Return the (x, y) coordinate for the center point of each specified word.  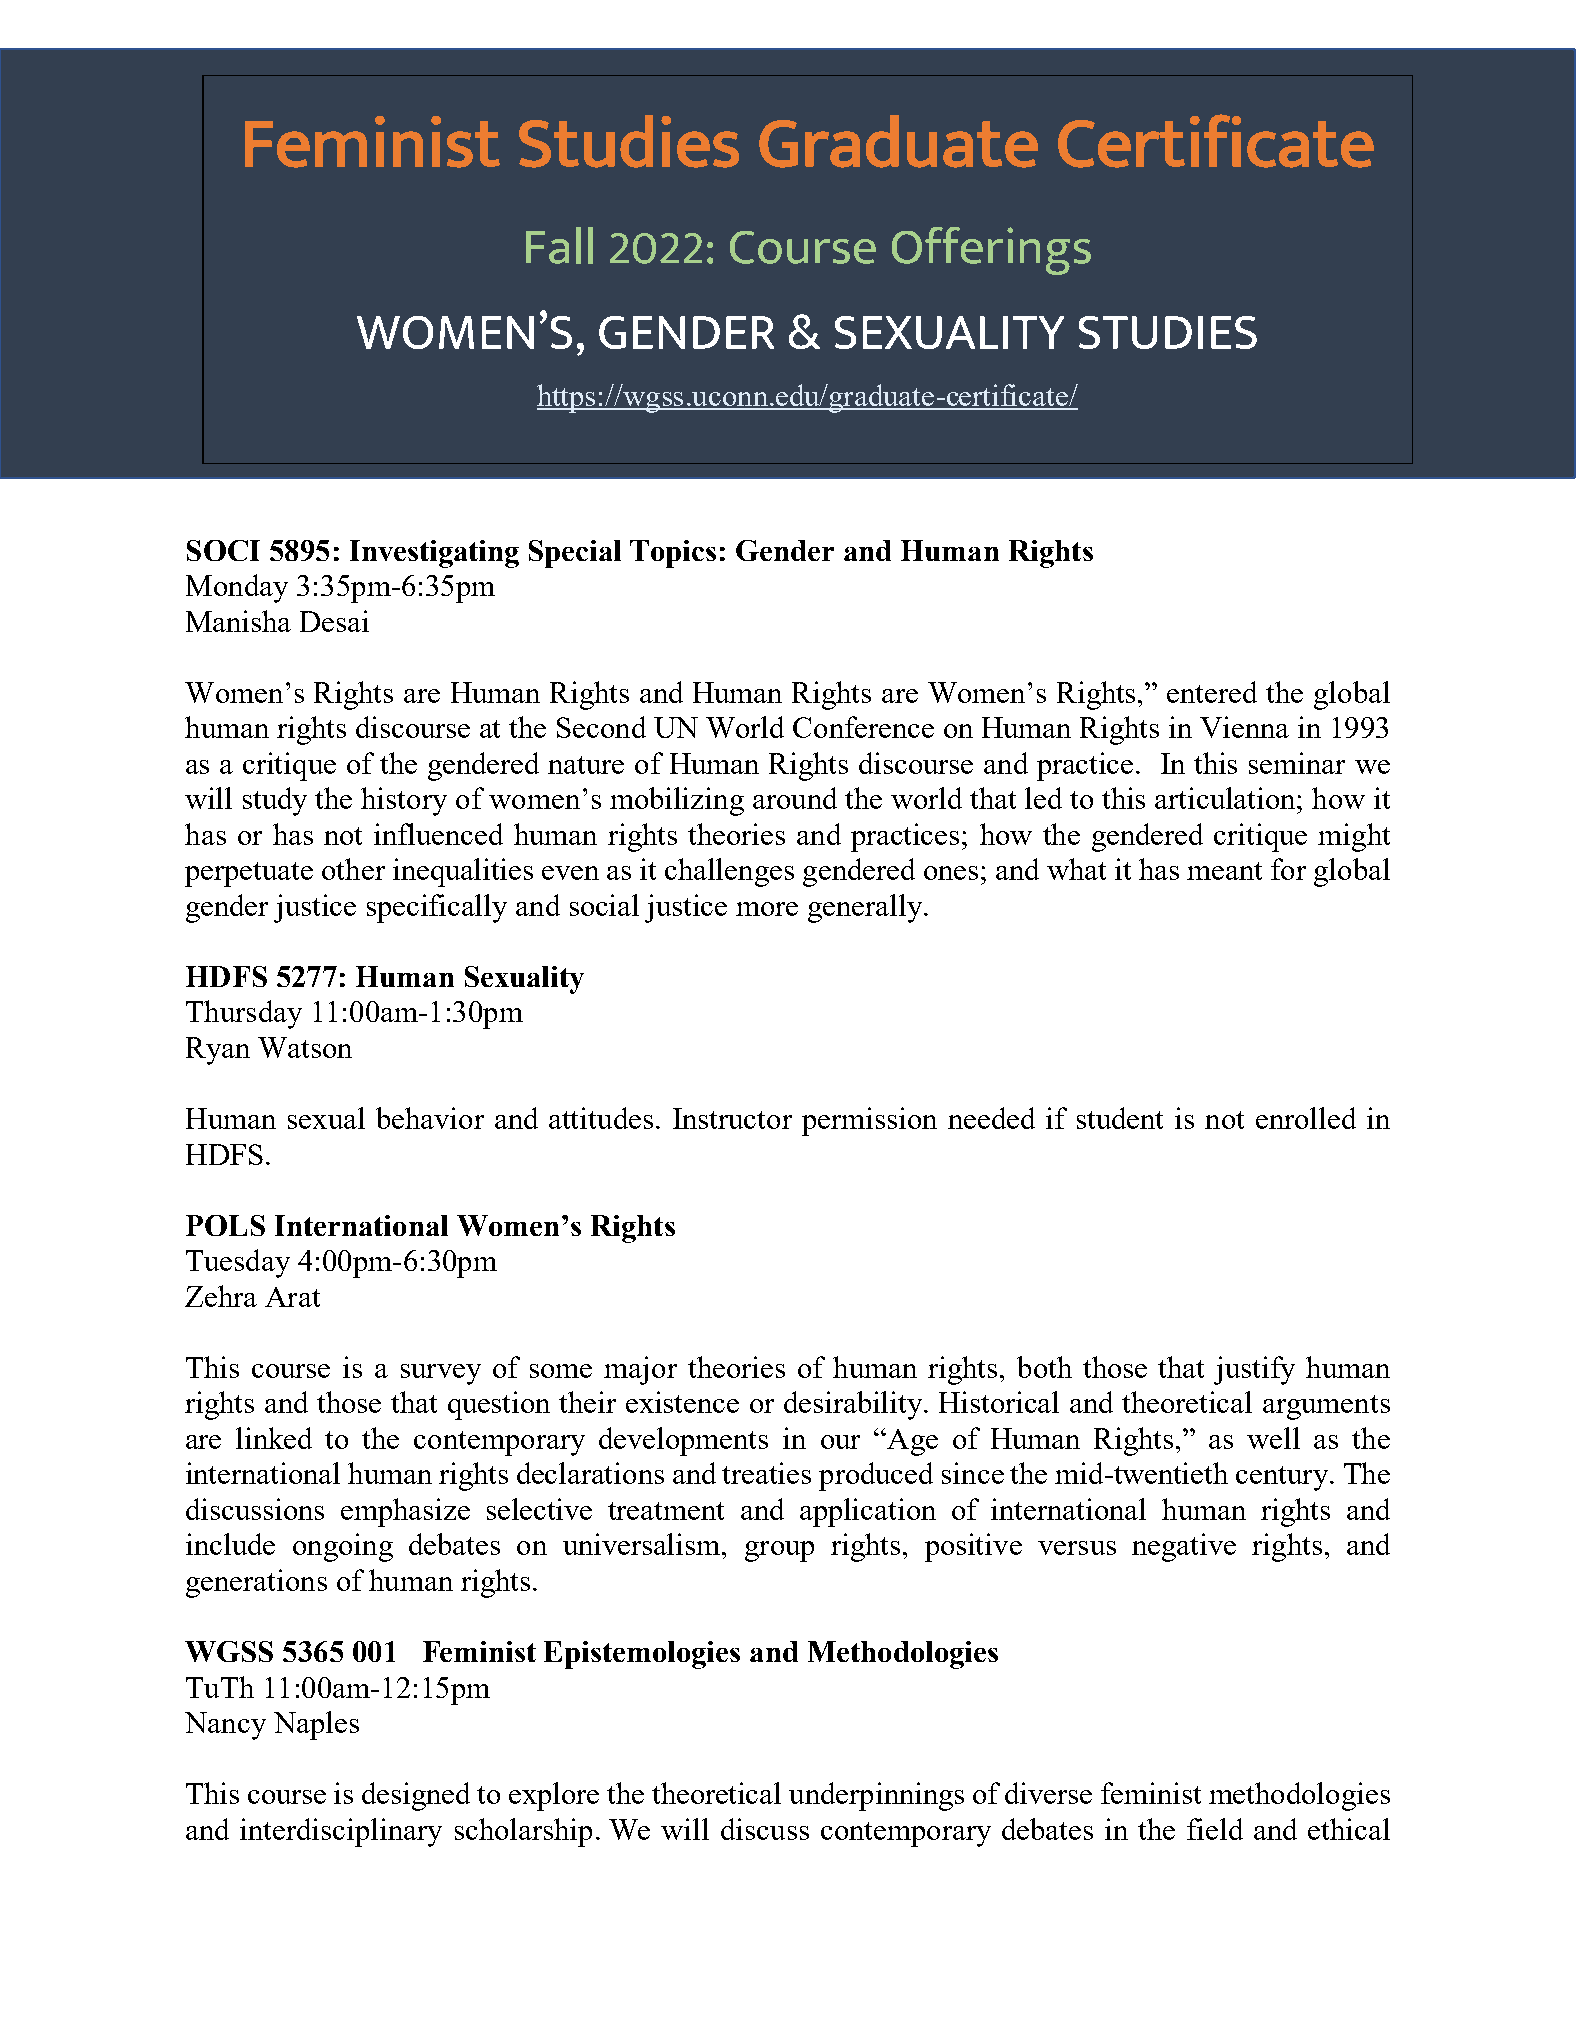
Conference (863, 727)
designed (416, 1796)
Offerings (991, 251)
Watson (305, 1047)
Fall (559, 245)
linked (274, 1438)
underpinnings (876, 1796)
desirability (854, 1405)
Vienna (1244, 727)
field (1215, 1829)
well (1273, 1438)
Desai (334, 621)
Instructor (732, 1118)
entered (1212, 692)
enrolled (1306, 1118)
